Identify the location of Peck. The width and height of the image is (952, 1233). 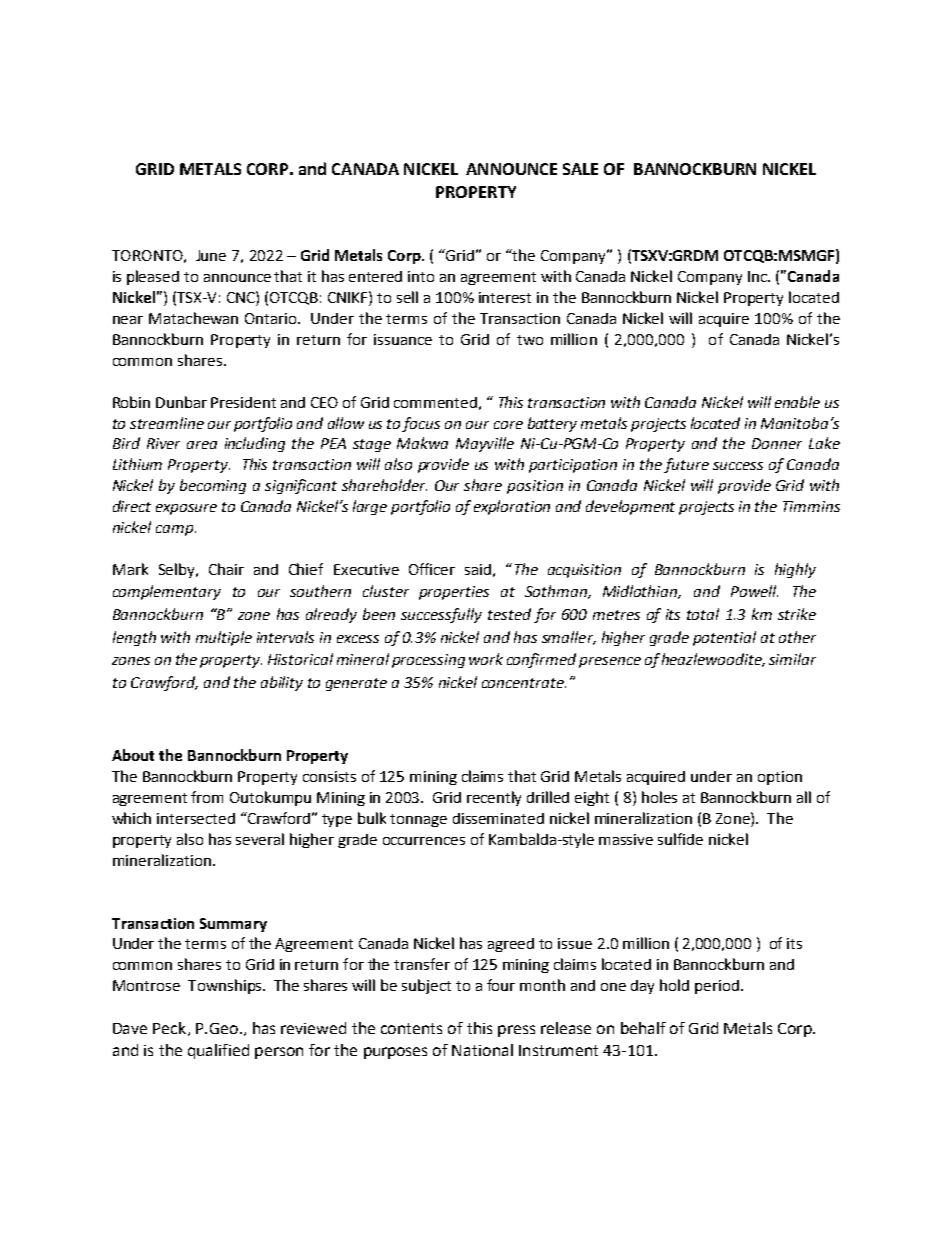
(171, 1029).
